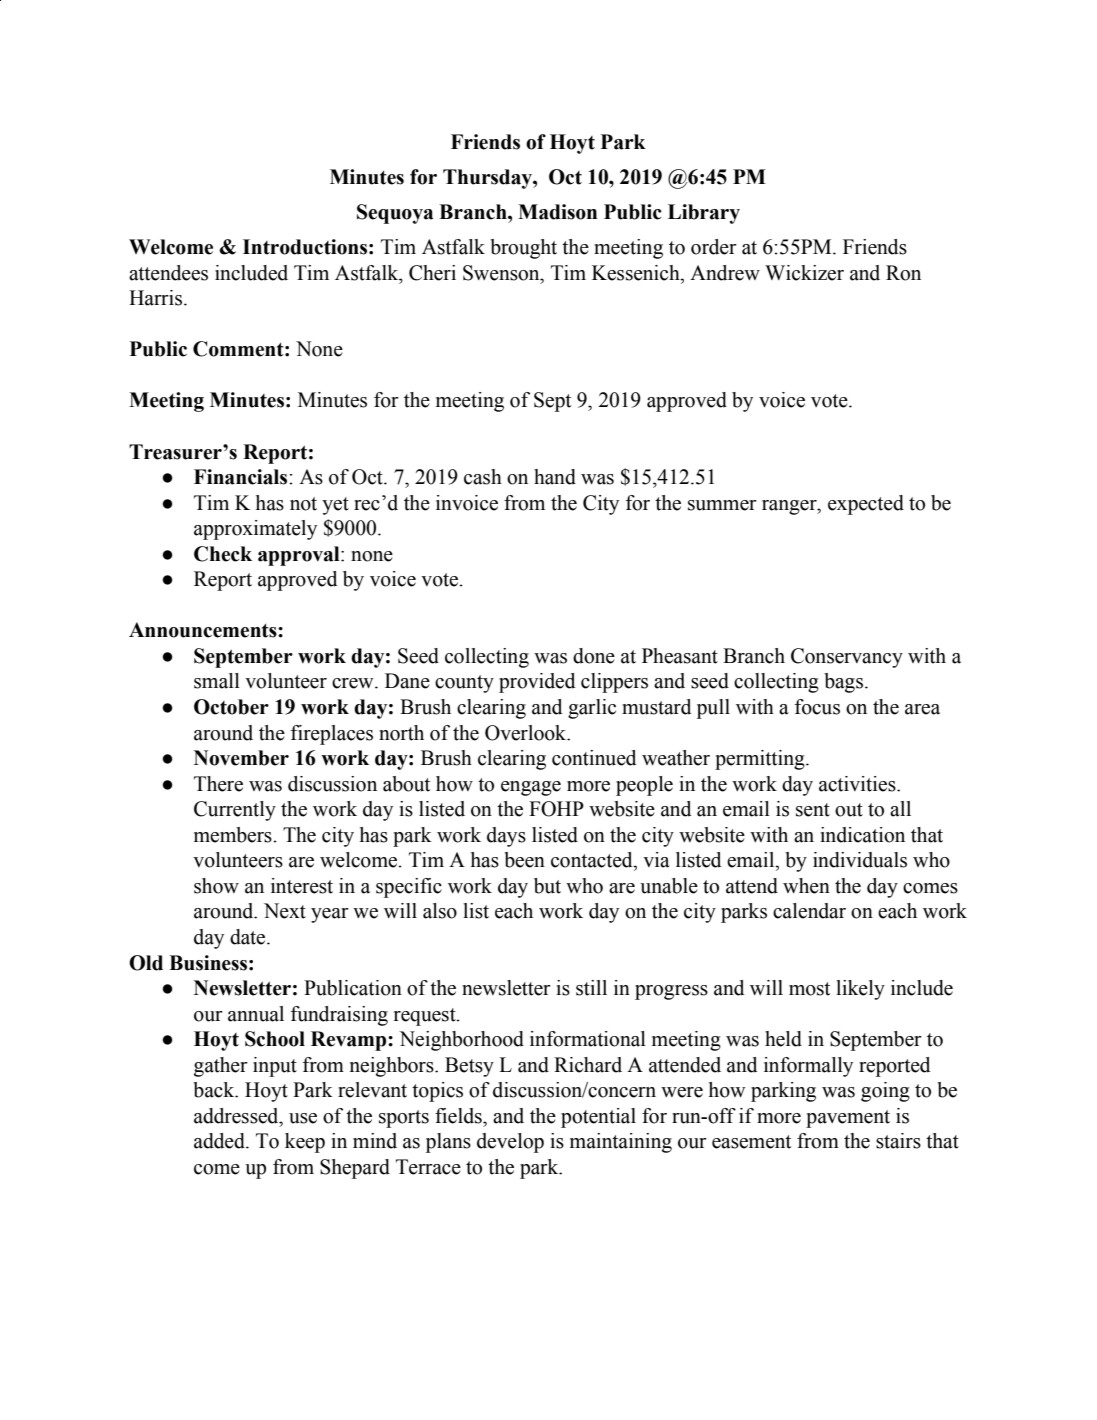  What do you see at coordinates (155, 298) in the document?
I see `Harris` at bounding box center [155, 298].
